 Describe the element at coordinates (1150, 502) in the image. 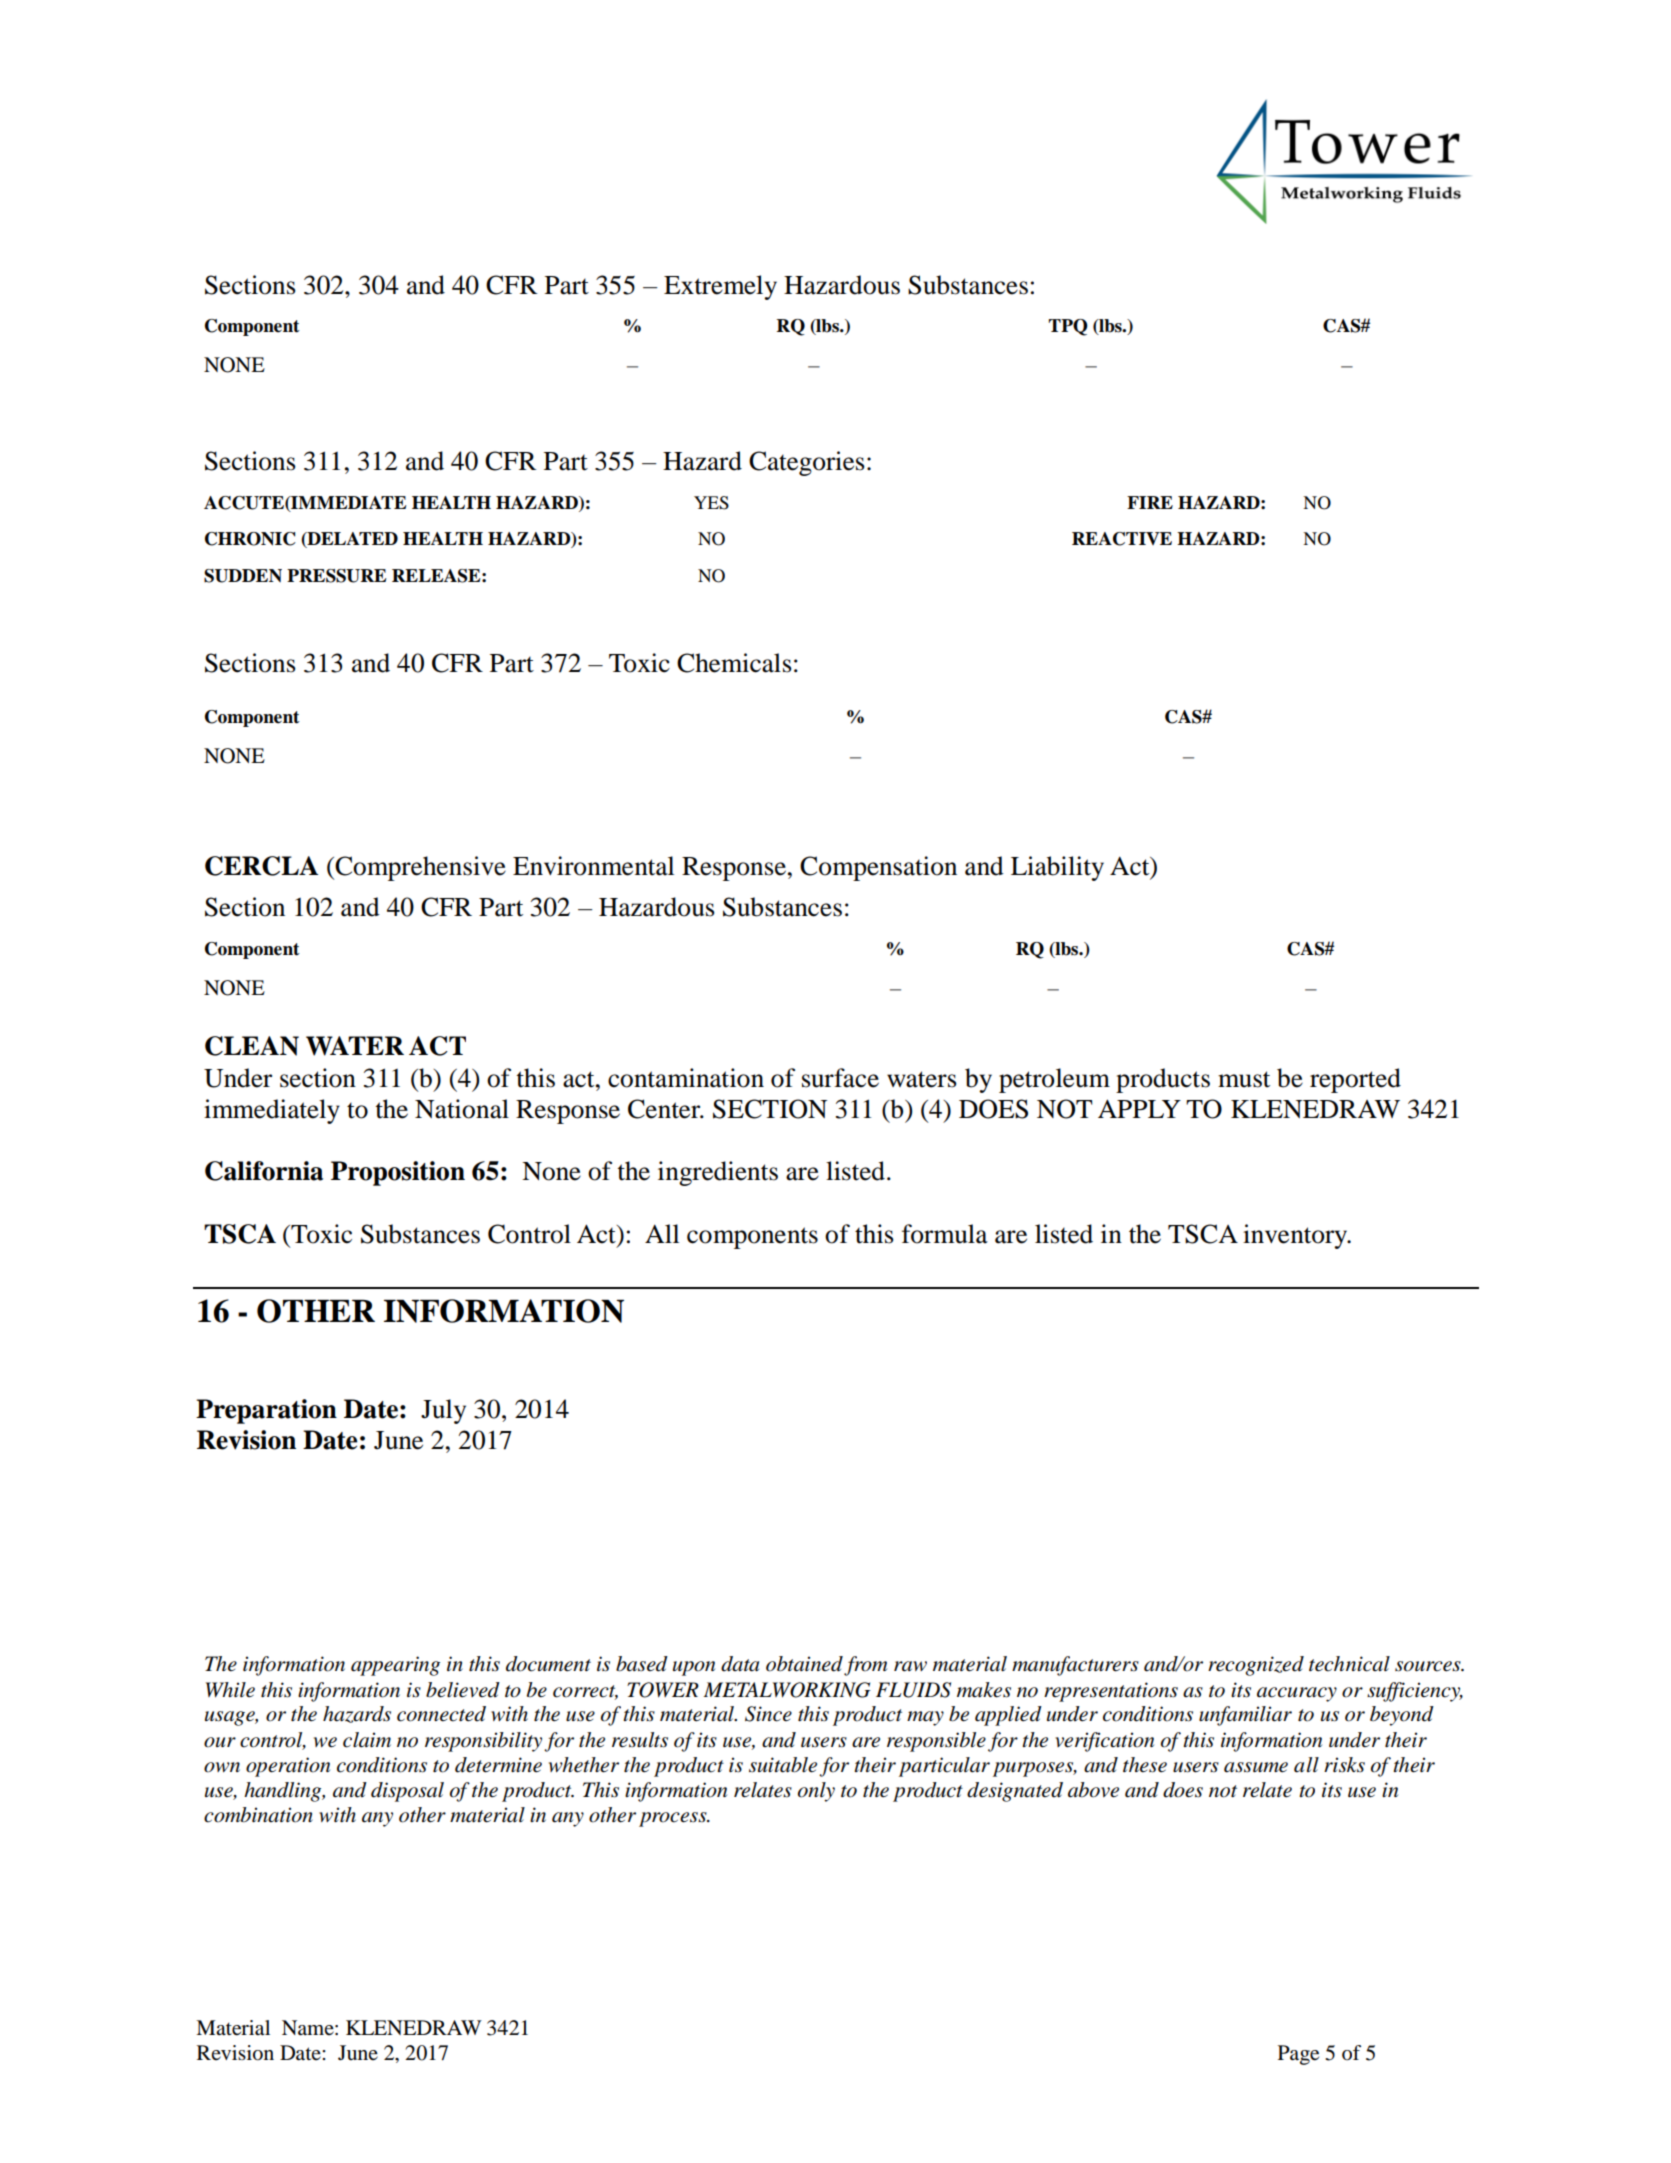

I see `FIRE` at that location.
